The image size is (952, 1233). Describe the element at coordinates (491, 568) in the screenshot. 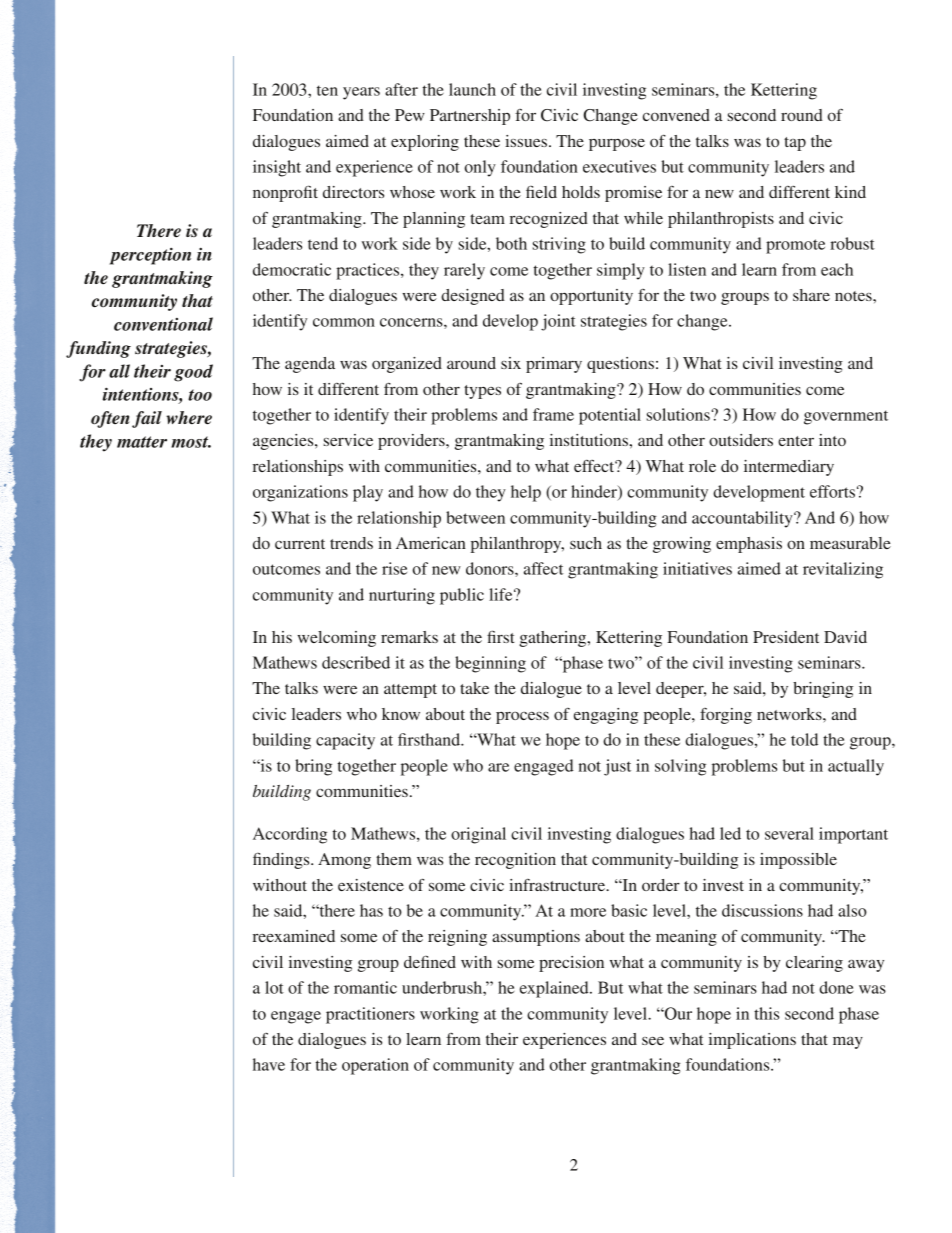

I see `donors` at that location.
